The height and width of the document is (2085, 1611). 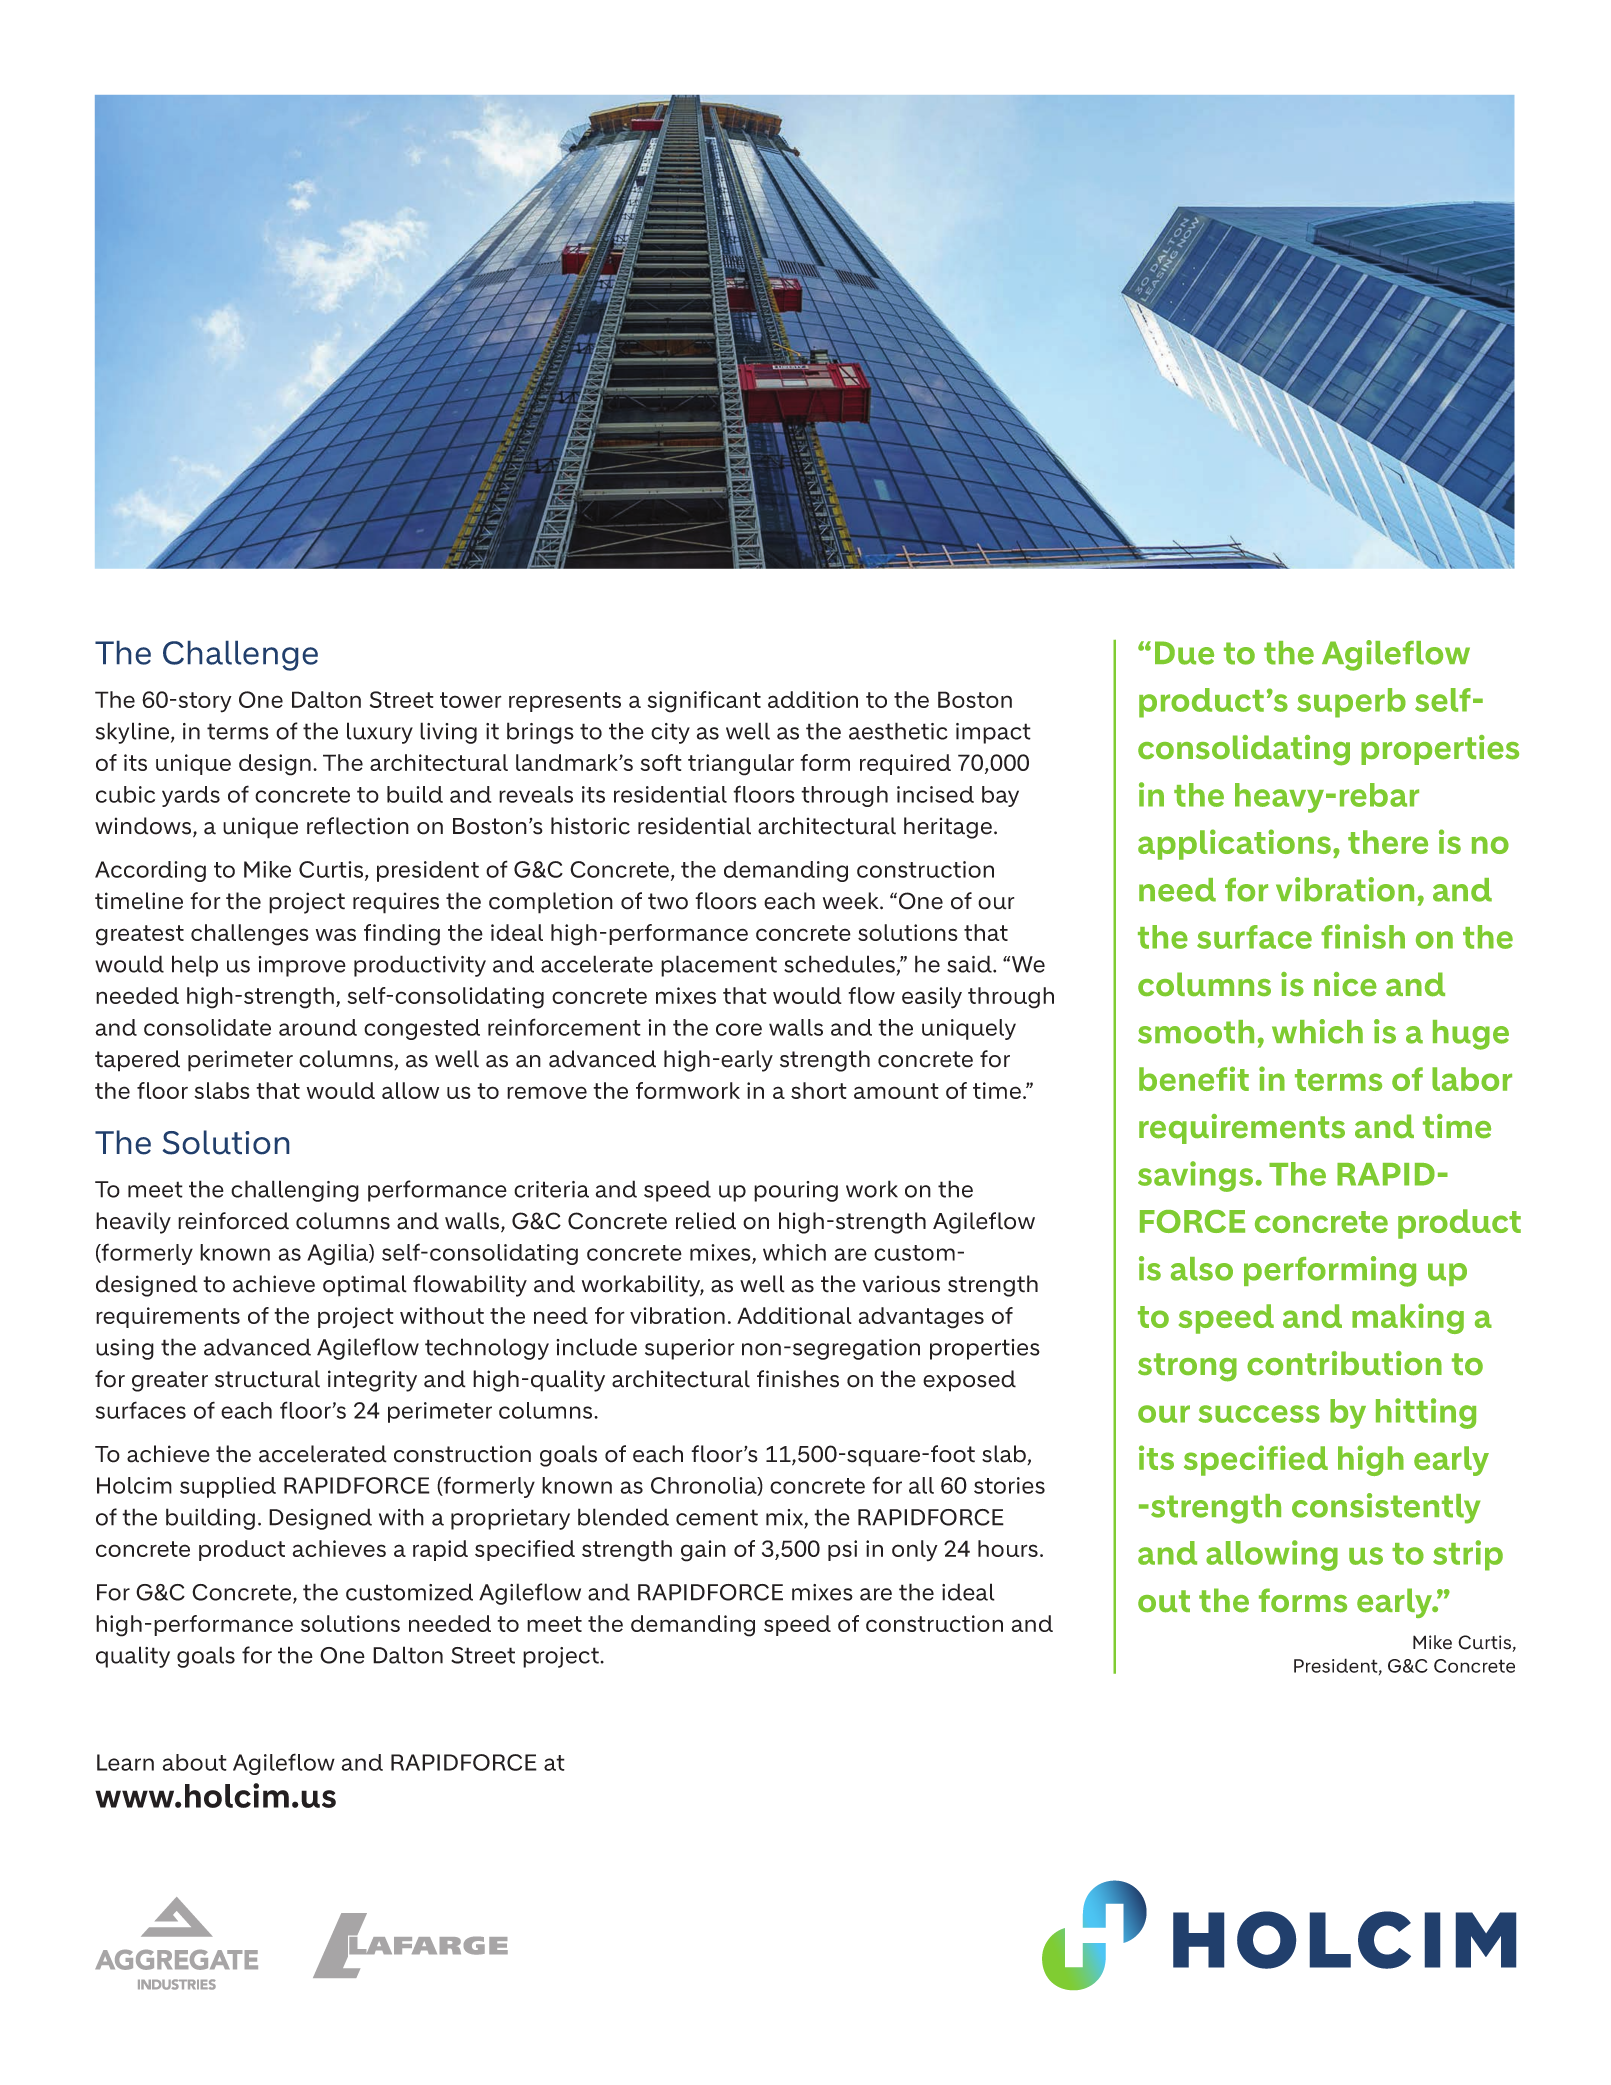 What do you see at coordinates (1351, 703) in the document?
I see `superb` at bounding box center [1351, 703].
